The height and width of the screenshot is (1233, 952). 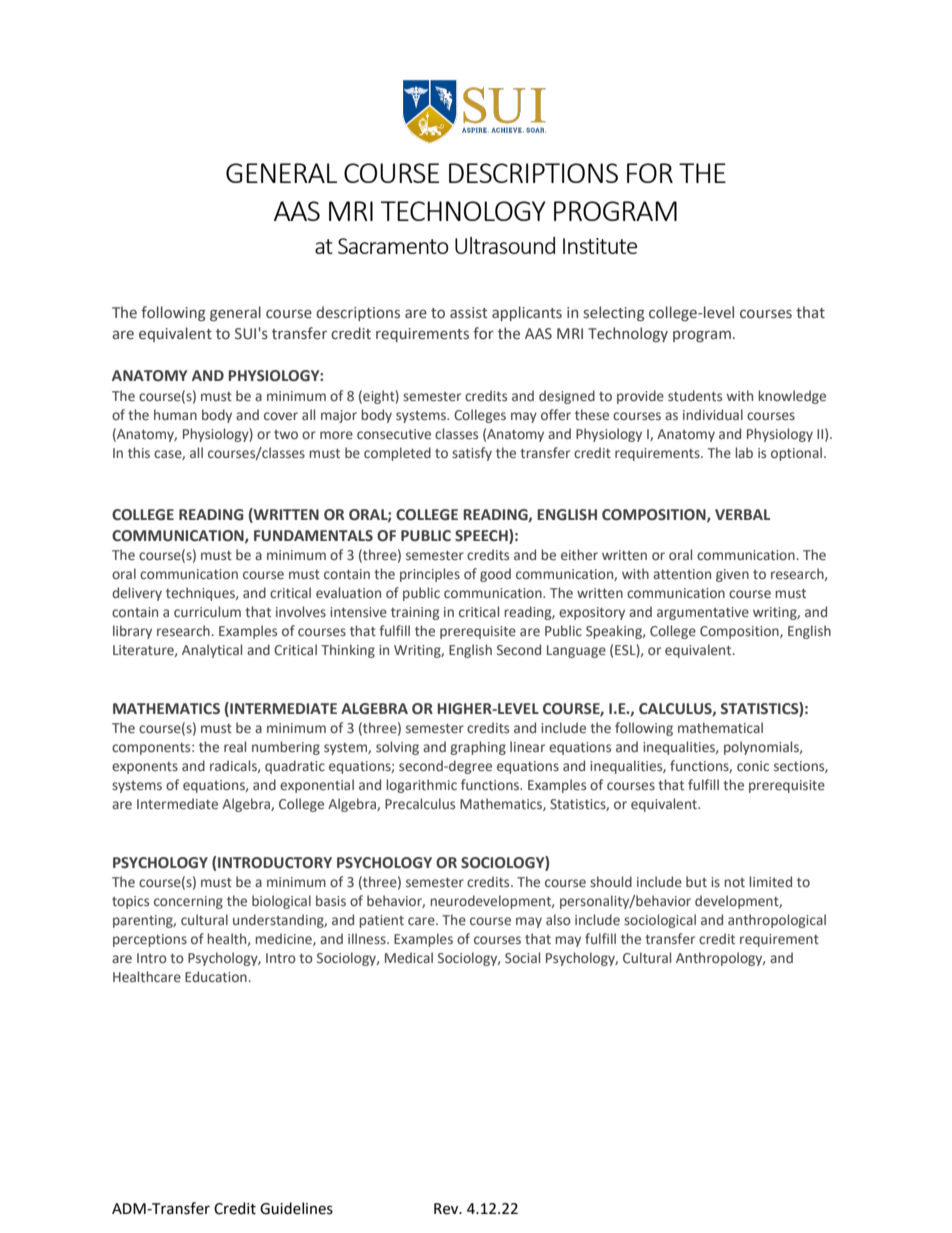 I want to click on assist, so click(x=468, y=313).
